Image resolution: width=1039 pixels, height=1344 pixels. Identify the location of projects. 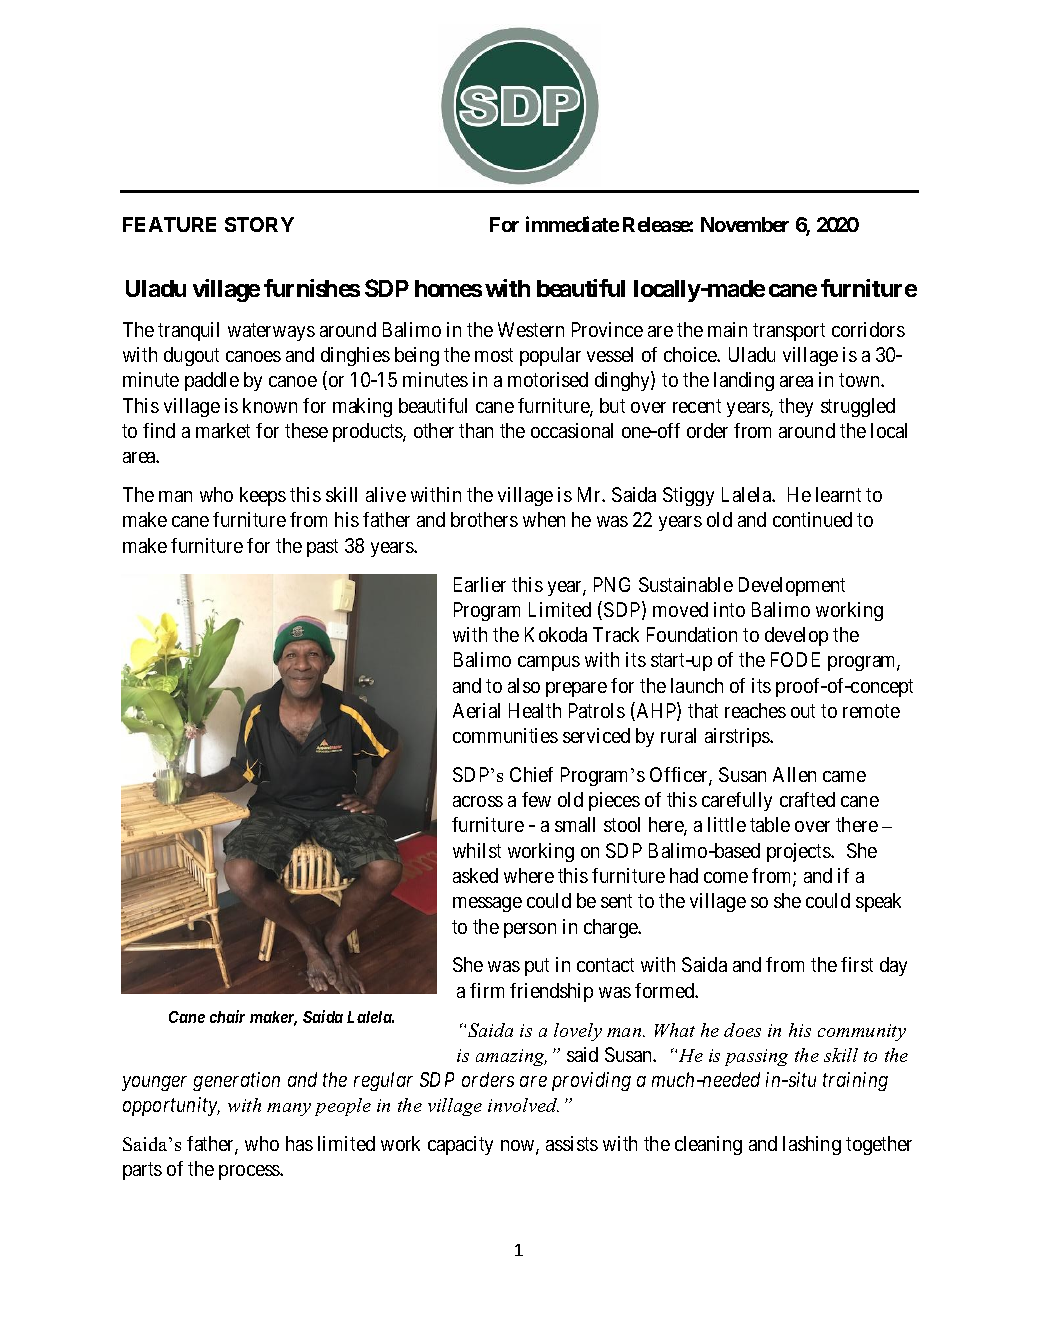
(799, 852).
